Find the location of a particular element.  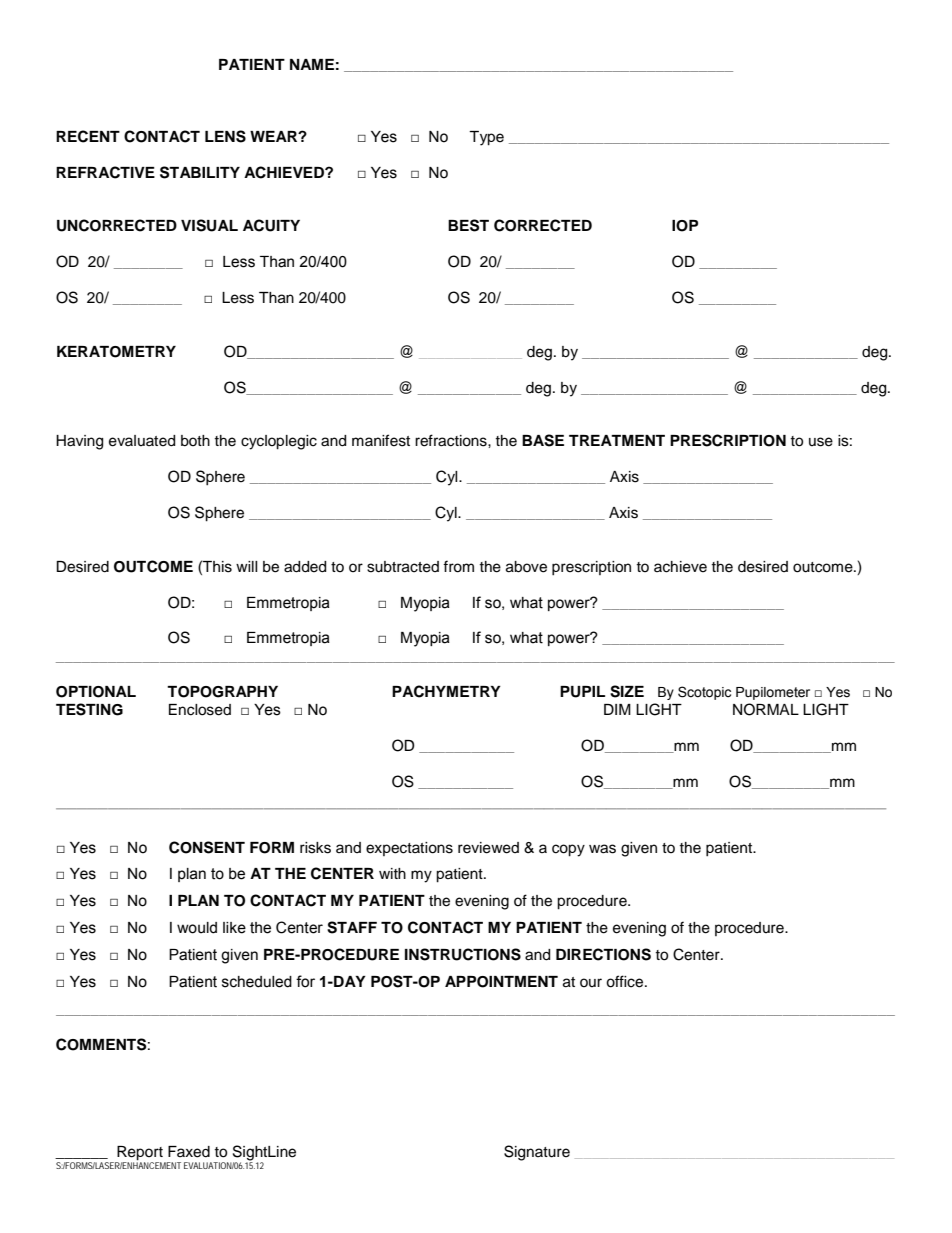

Faxed is located at coordinates (189, 1152).
